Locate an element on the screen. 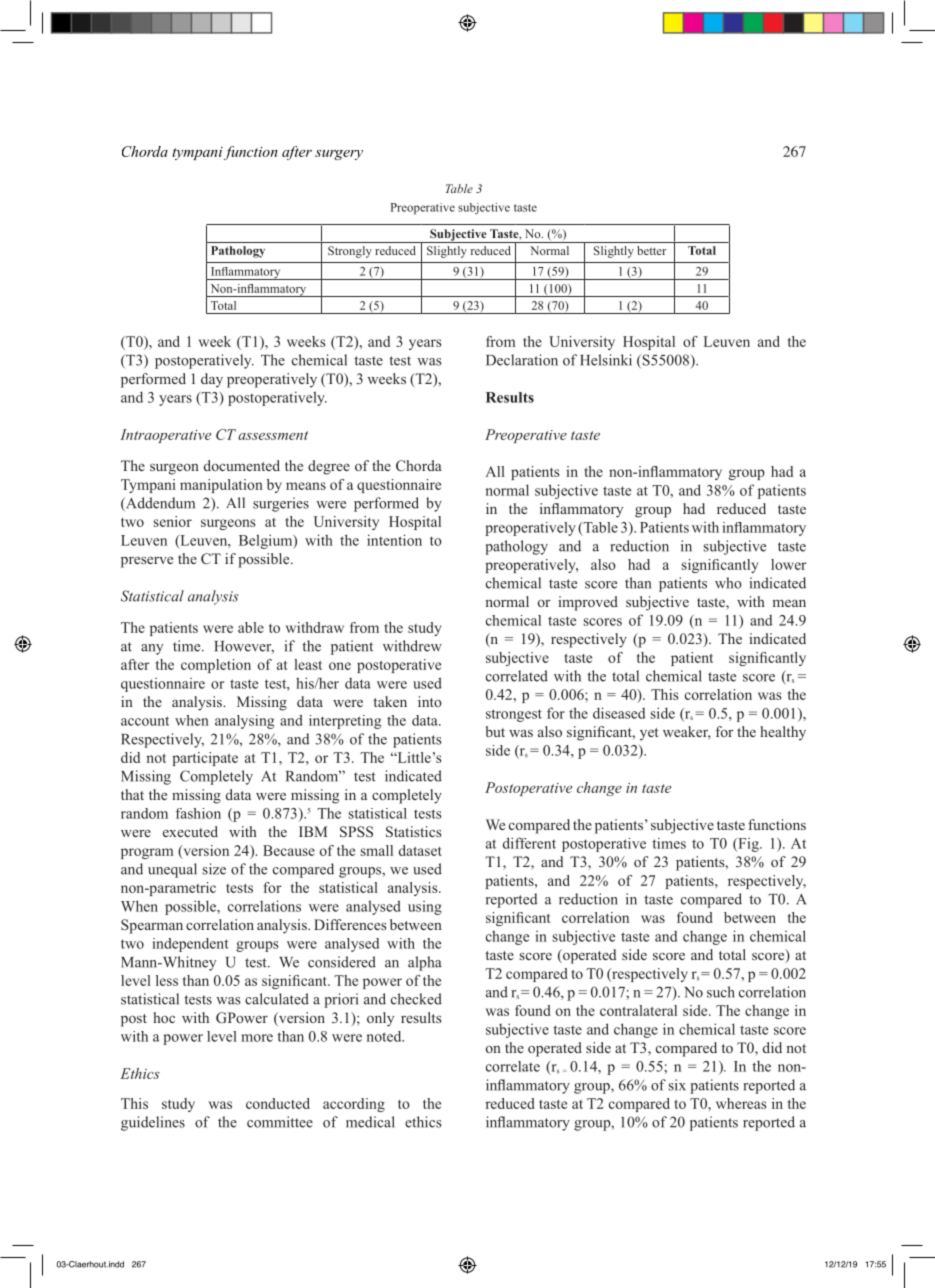 The image size is (935, 1288). who is located at coordinates (728, 583).
